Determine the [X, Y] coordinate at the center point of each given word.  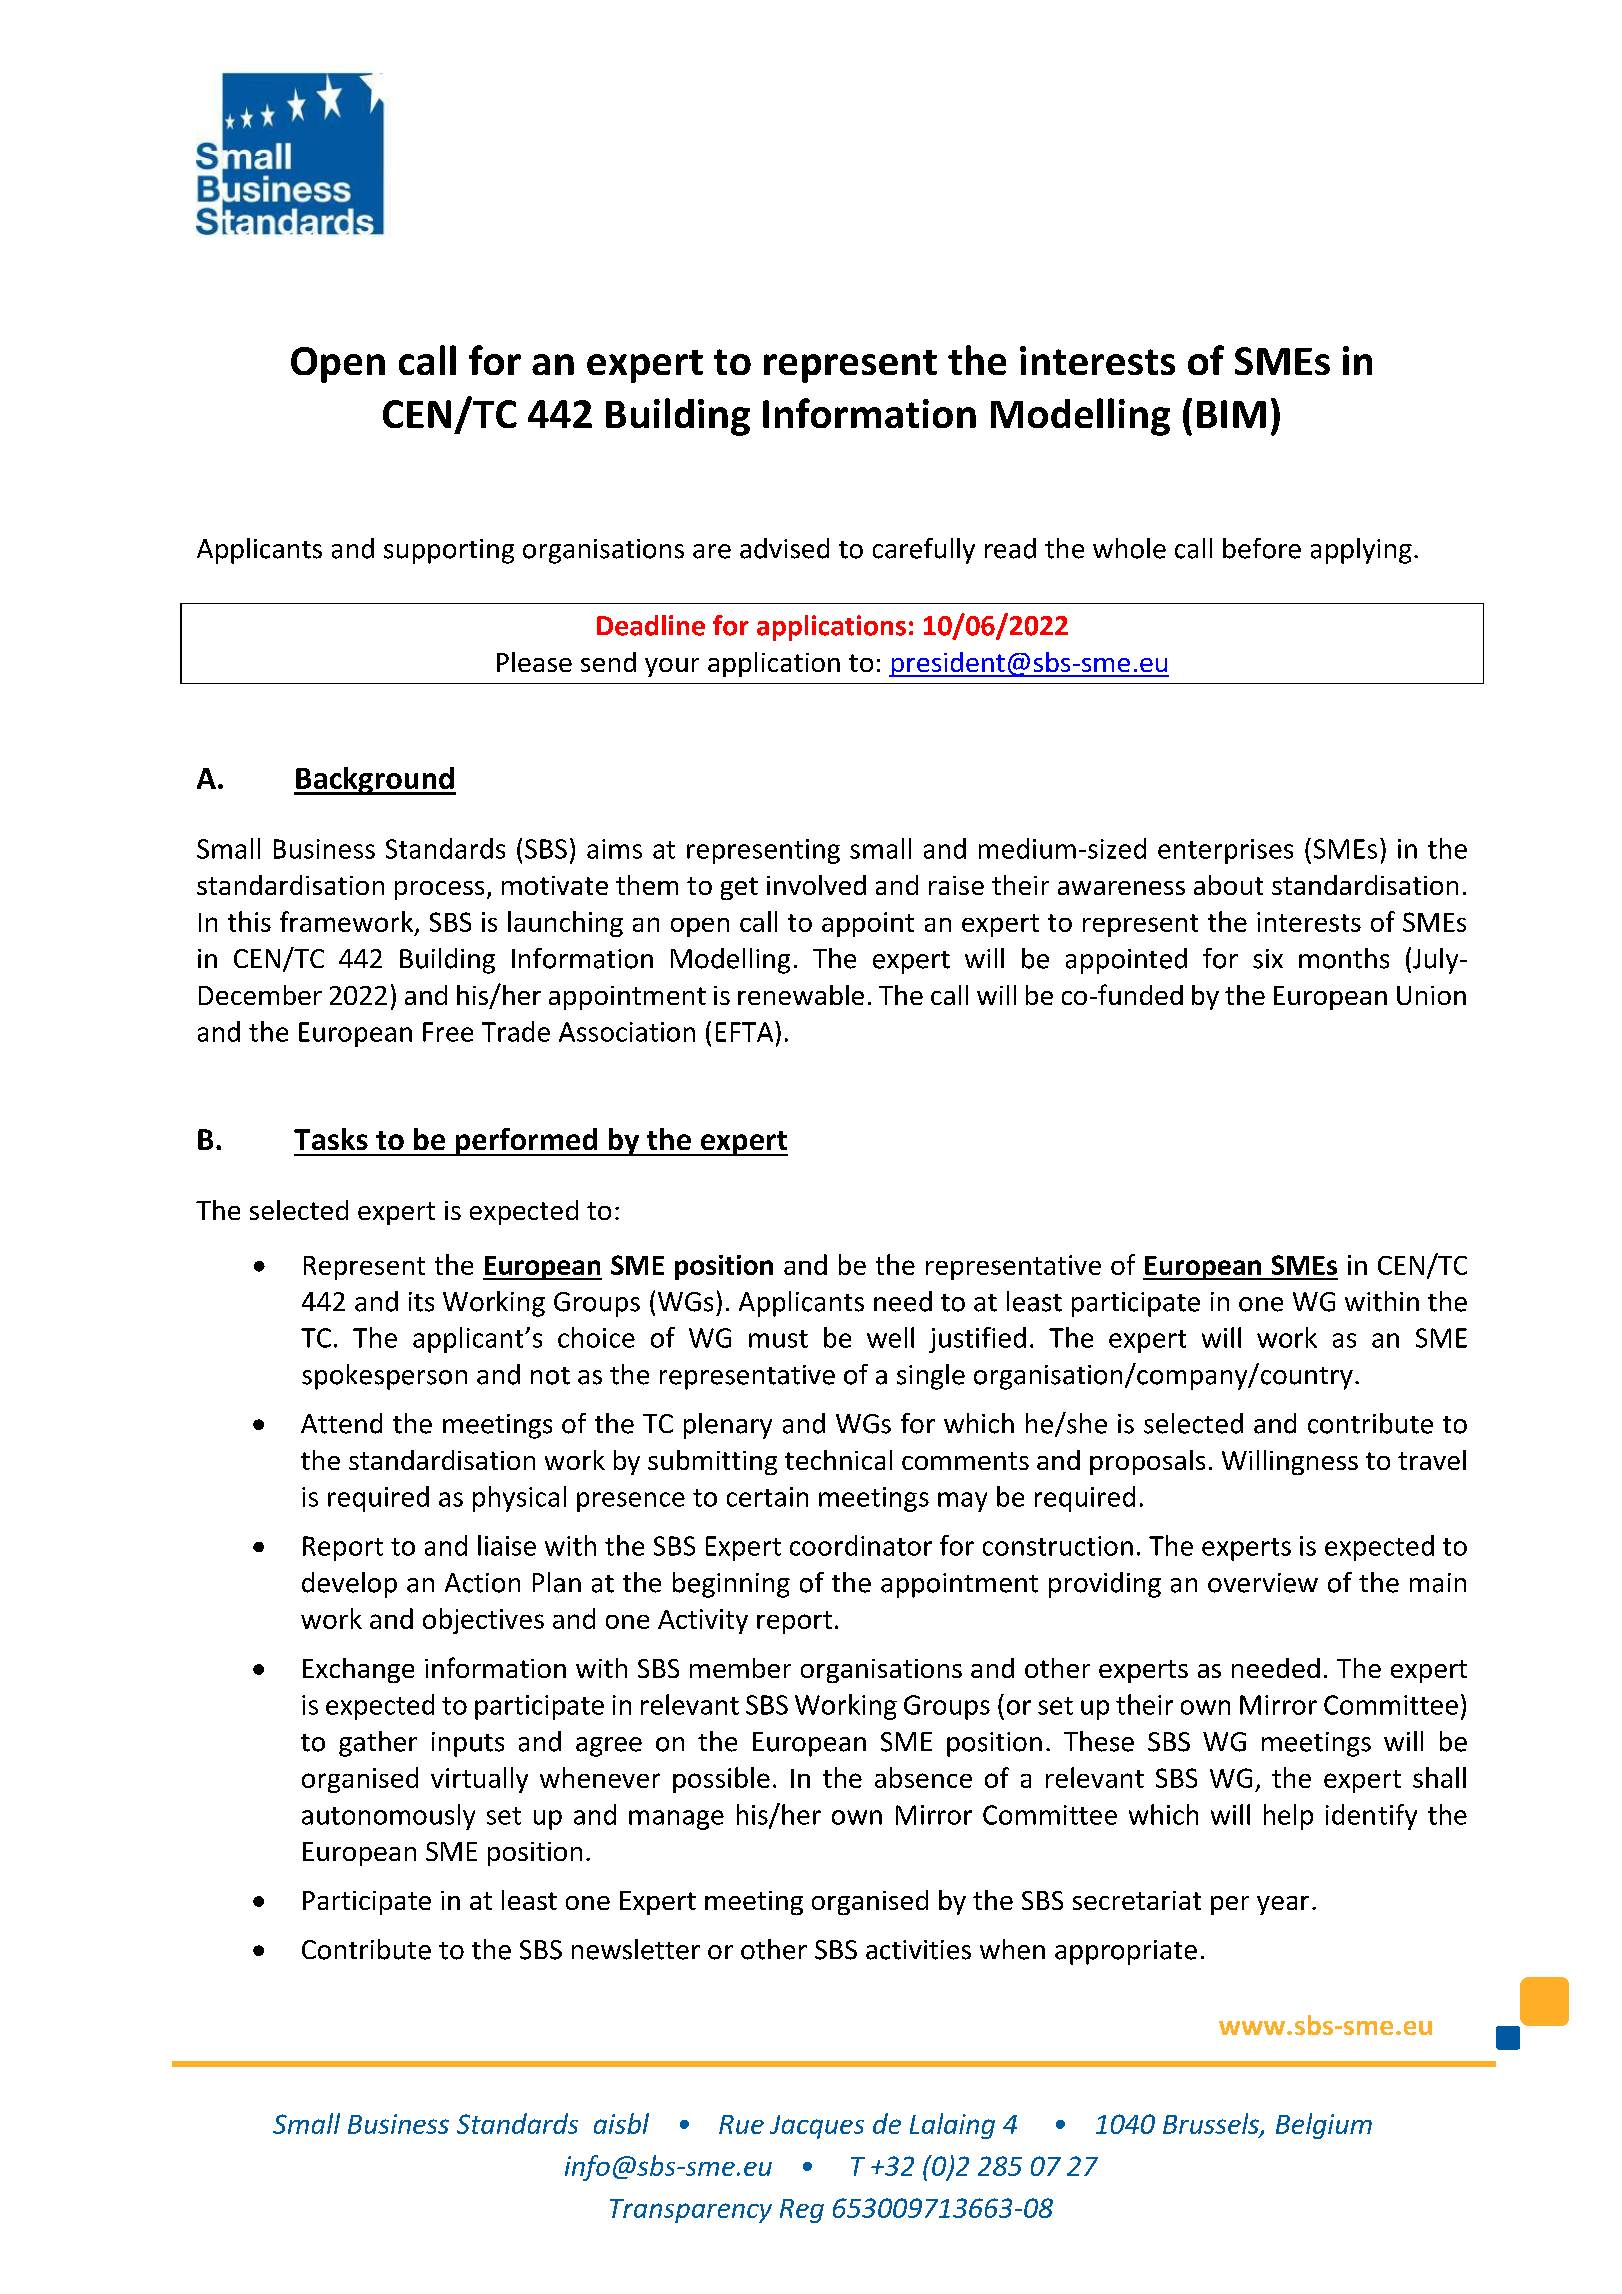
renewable [801, 995]
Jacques [817, 2127]
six [1268, 959]
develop [349, 1585]
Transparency [691, 2211]
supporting [449, 551]
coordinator [861, 1545]
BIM [1231, 414]
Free [448, 1032]
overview [1263, 1583]
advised [784, 548]
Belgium [1324, 2126]
